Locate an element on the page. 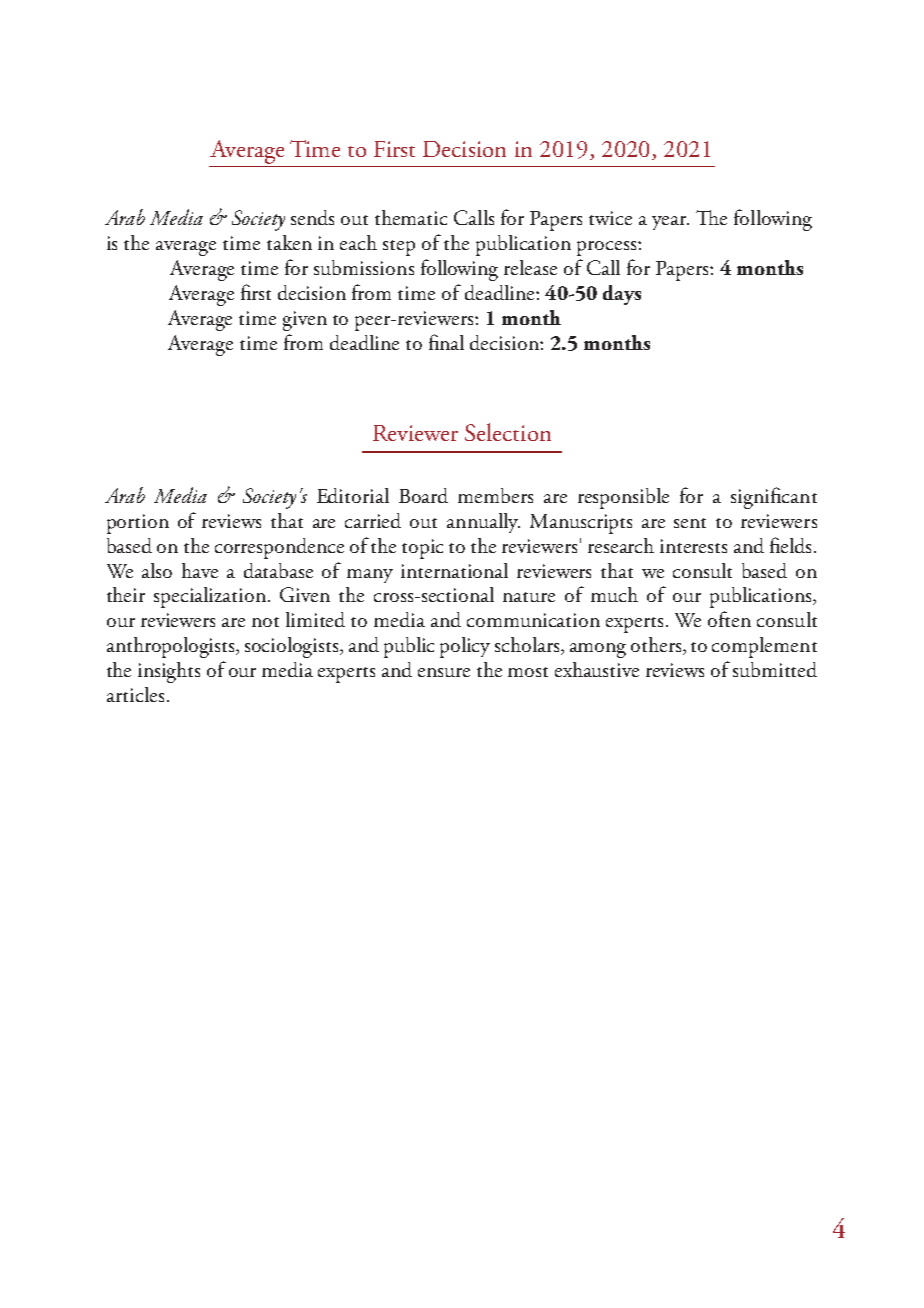 This image has height=1308, width=924. thematic is located at coordinates (411, 217).
